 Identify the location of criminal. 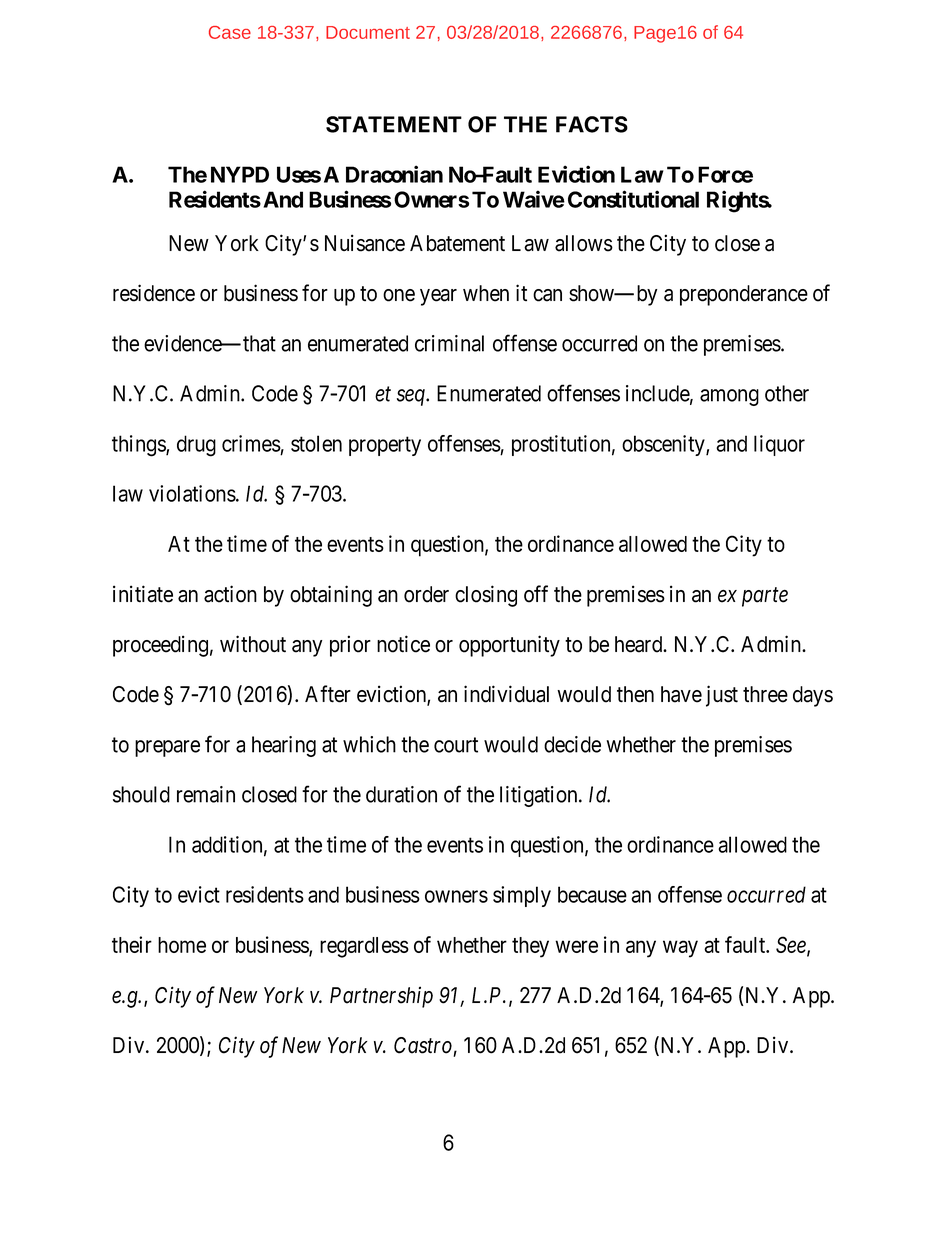
(449, 343).
